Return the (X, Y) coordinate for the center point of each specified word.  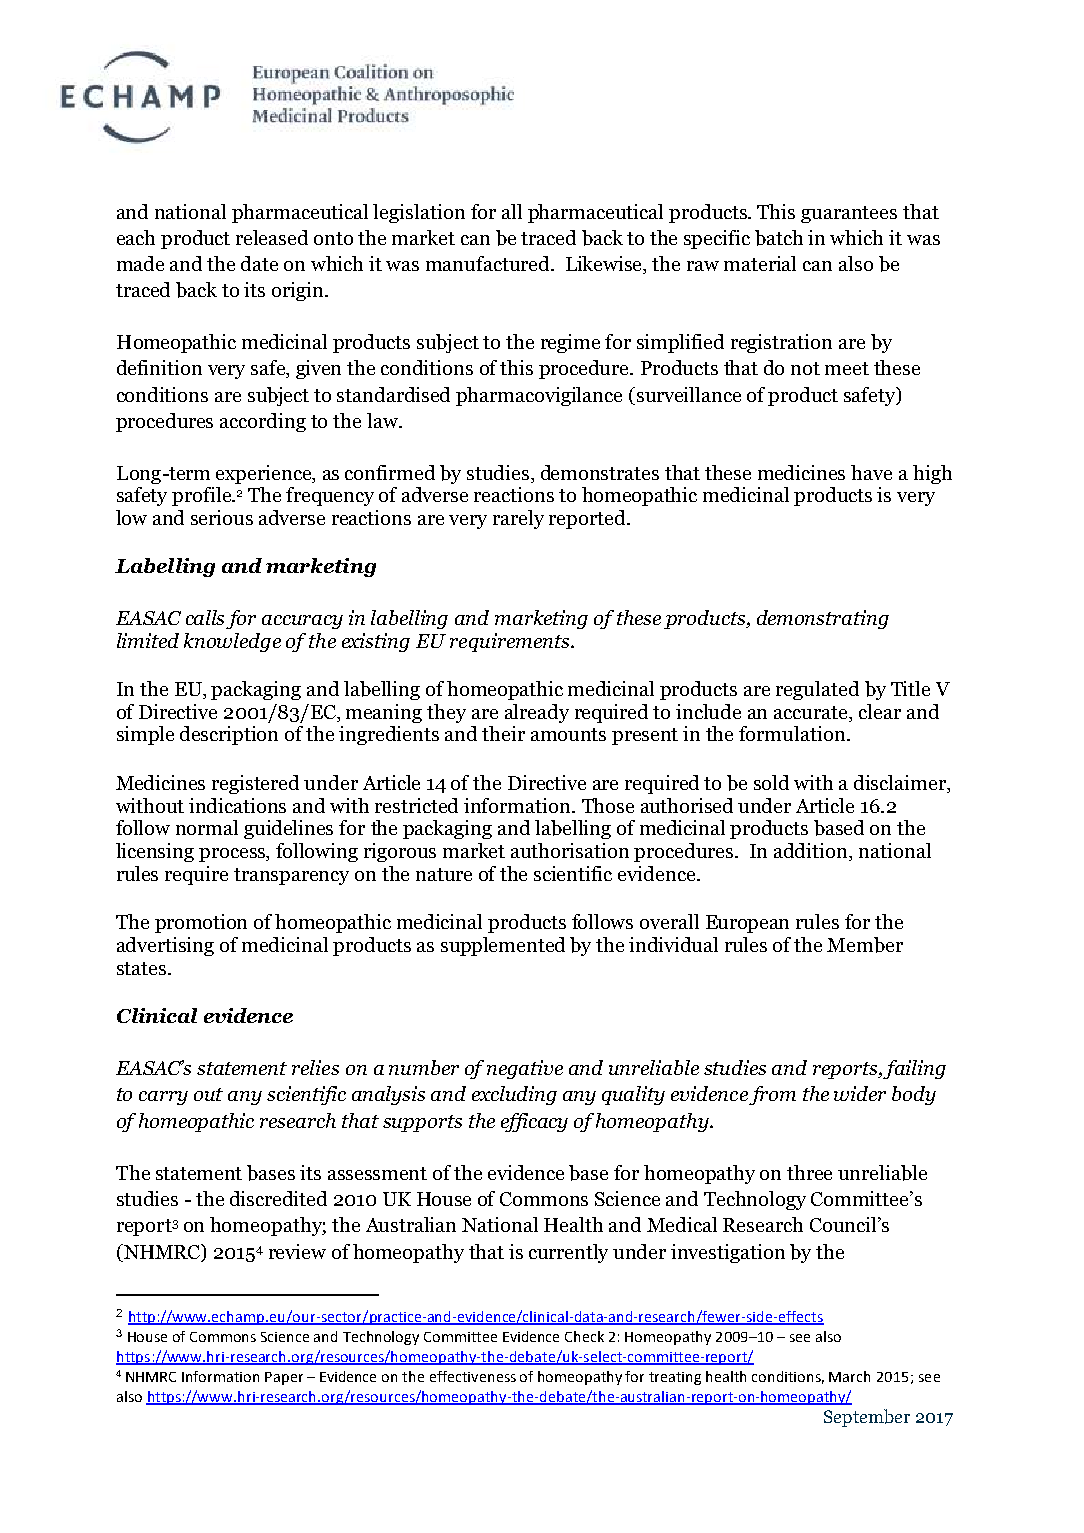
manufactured (489, 263)
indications (237, 805)
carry (163, 1098)
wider (860, 1093)
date (259, 263)
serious (222, 517)
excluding (514, 1095)
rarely (518, 519)
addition (812, 852)
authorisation (570, 850)
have (871, 472)
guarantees (849, 214)
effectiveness (473, 1376)
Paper (284, 1378)
